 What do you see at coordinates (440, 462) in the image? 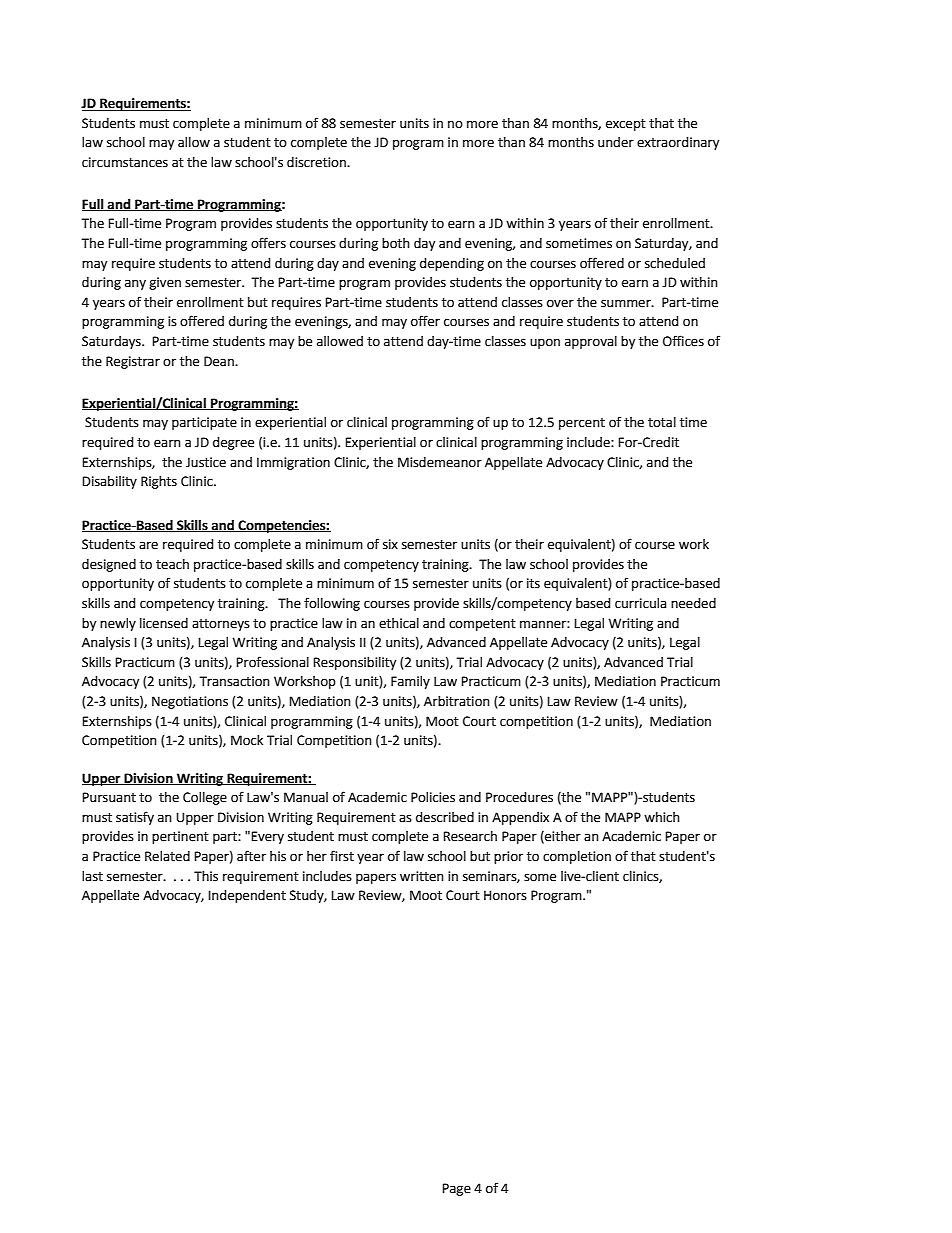
I see `Misdemeanor` at bounding box center [440, 462].
